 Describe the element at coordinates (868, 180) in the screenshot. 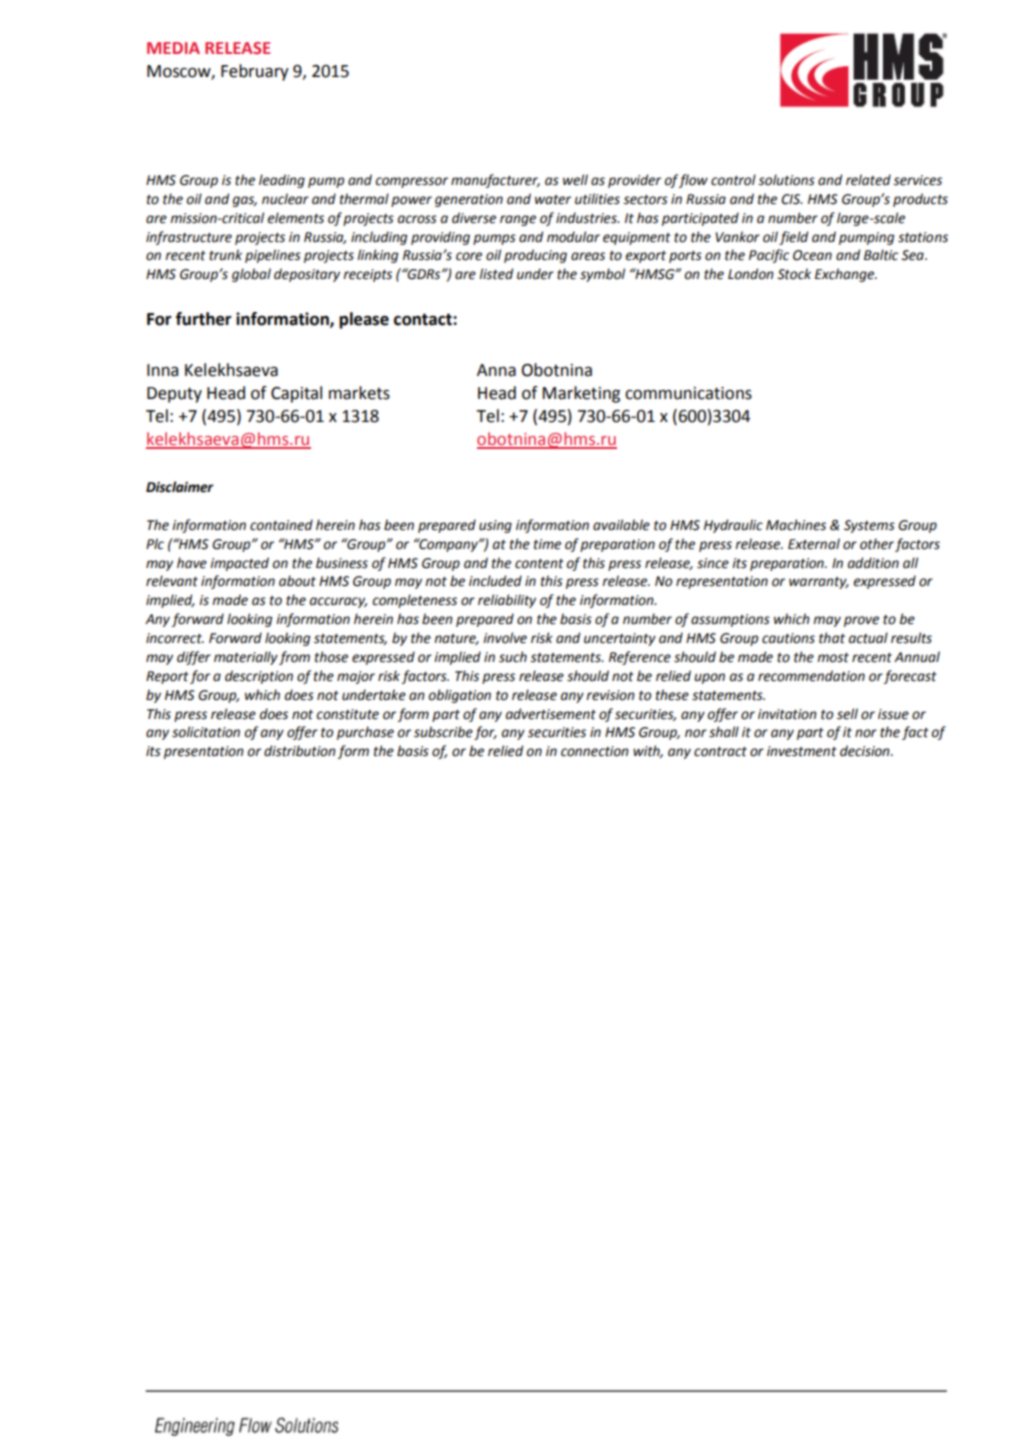

I see `related` at that location.
